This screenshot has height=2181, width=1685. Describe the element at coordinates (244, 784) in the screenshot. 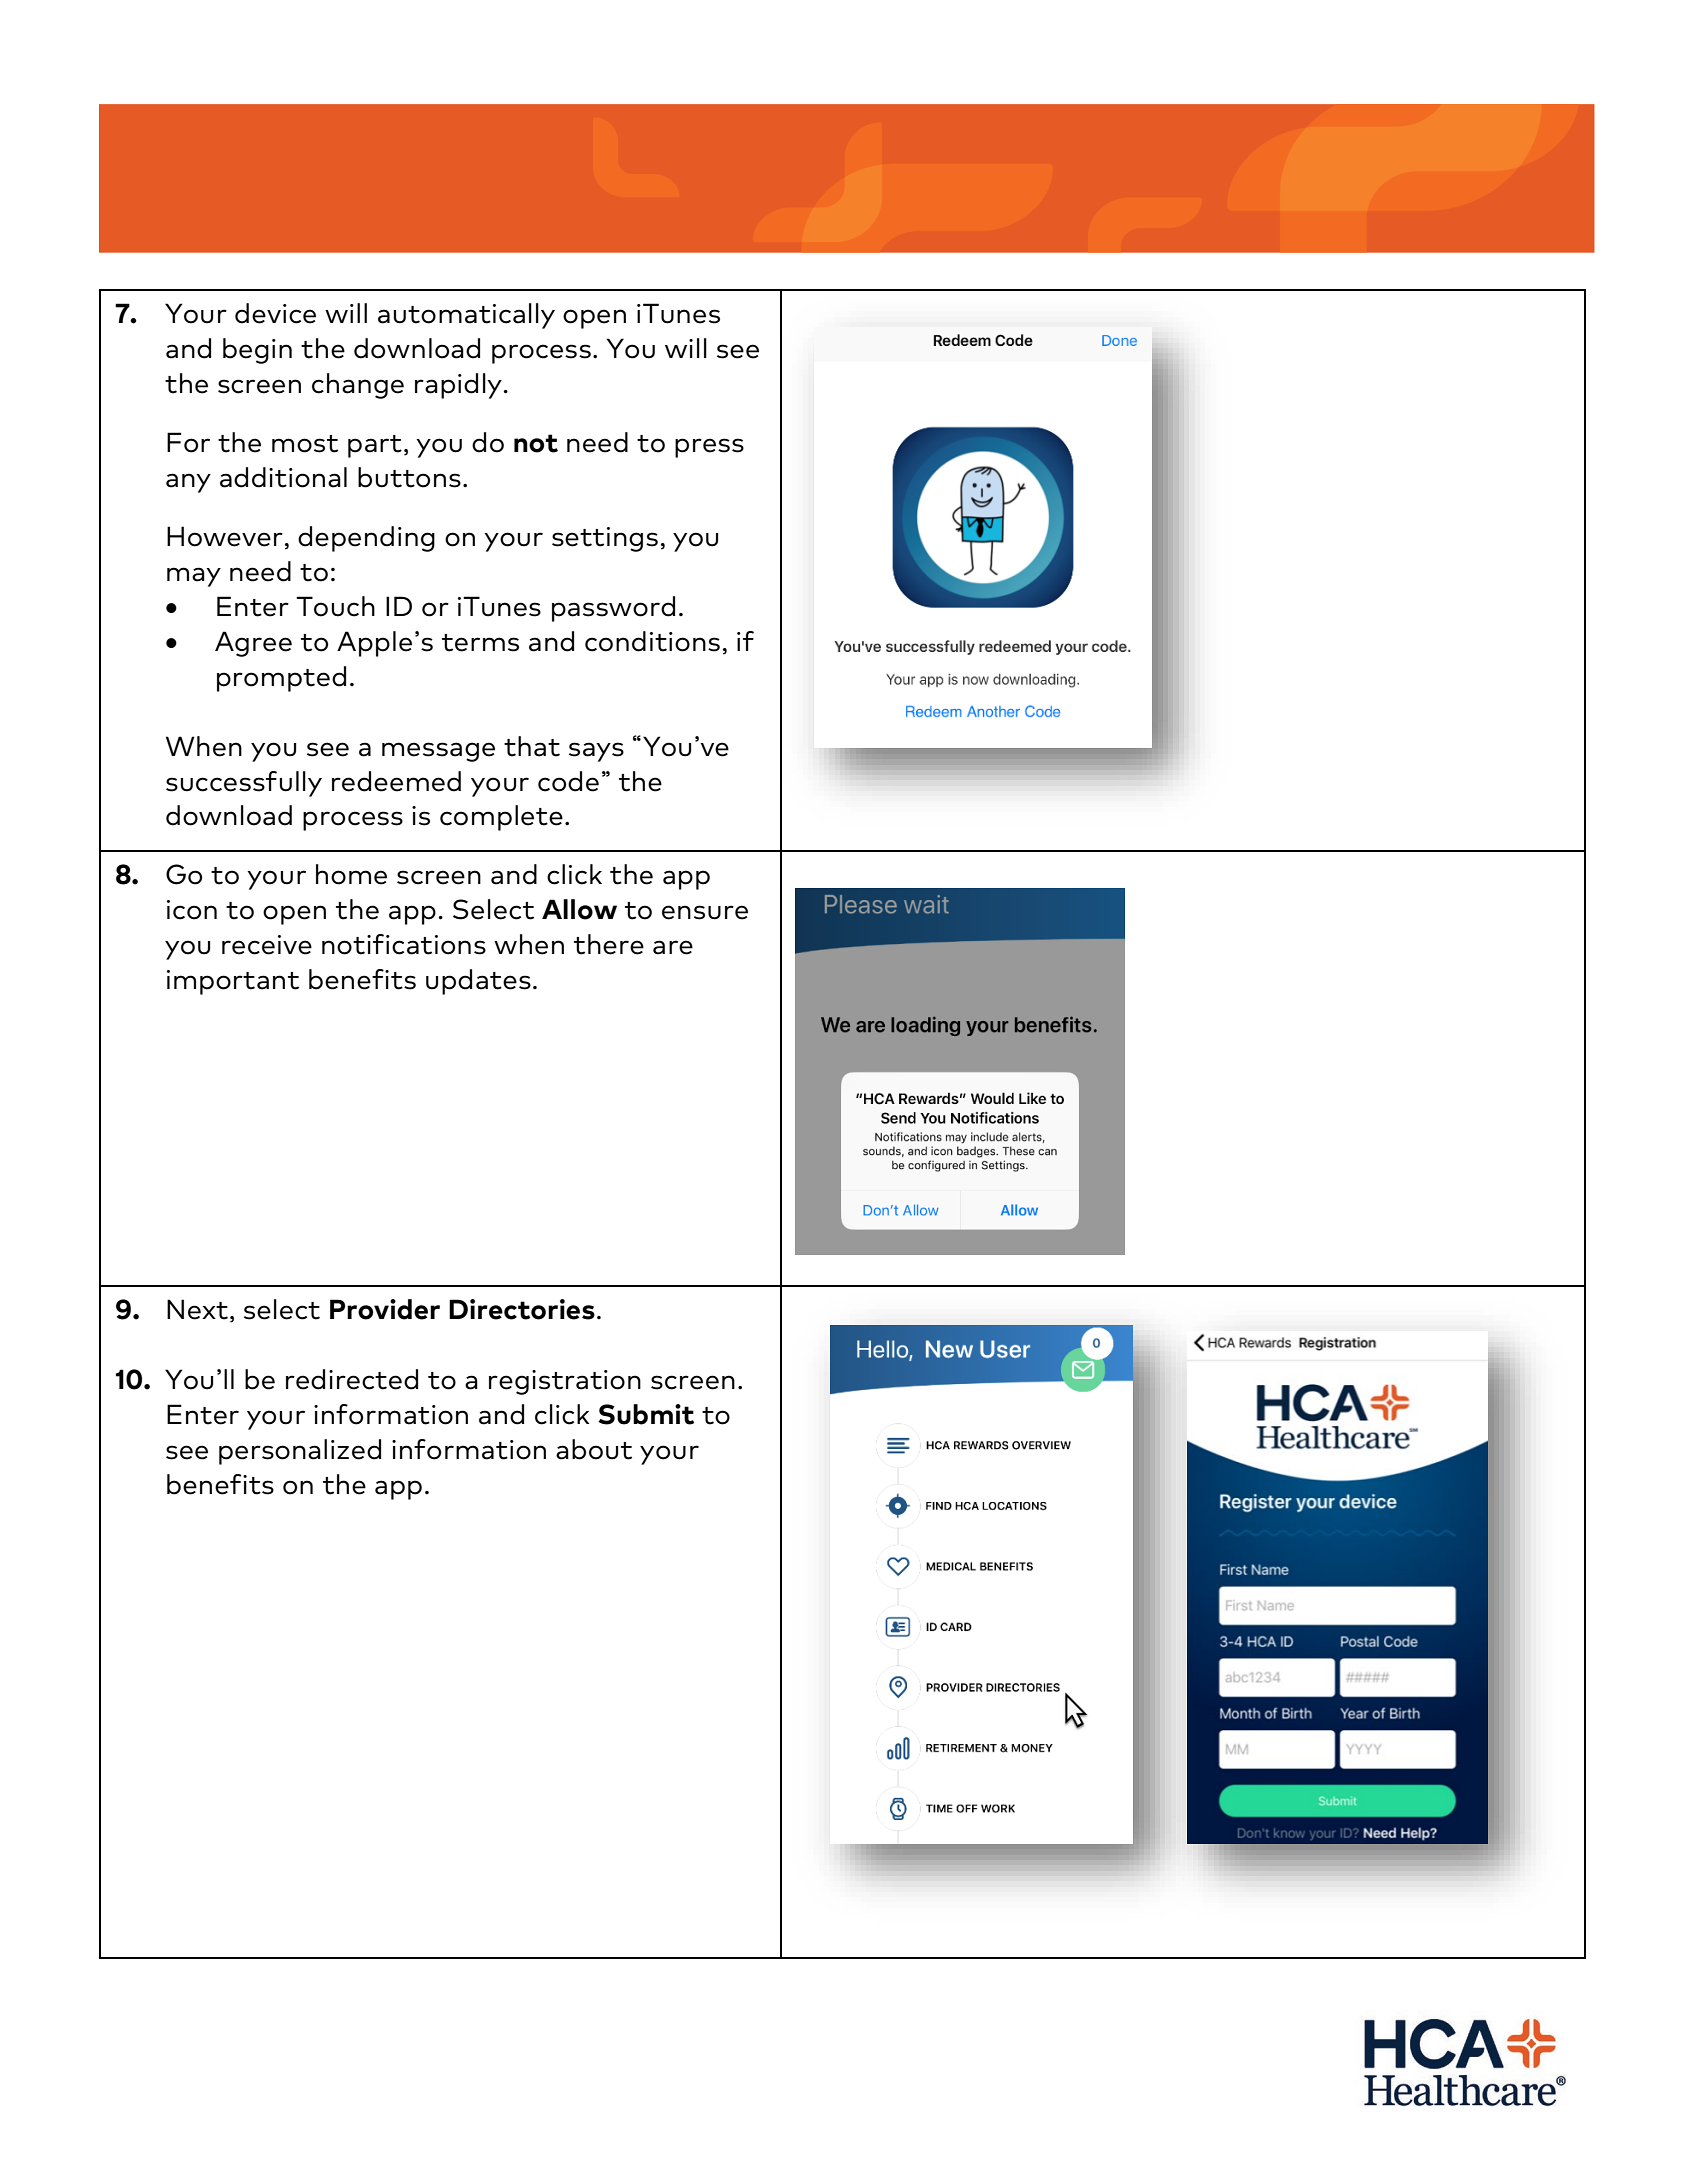

I see `successfully` at that location.
